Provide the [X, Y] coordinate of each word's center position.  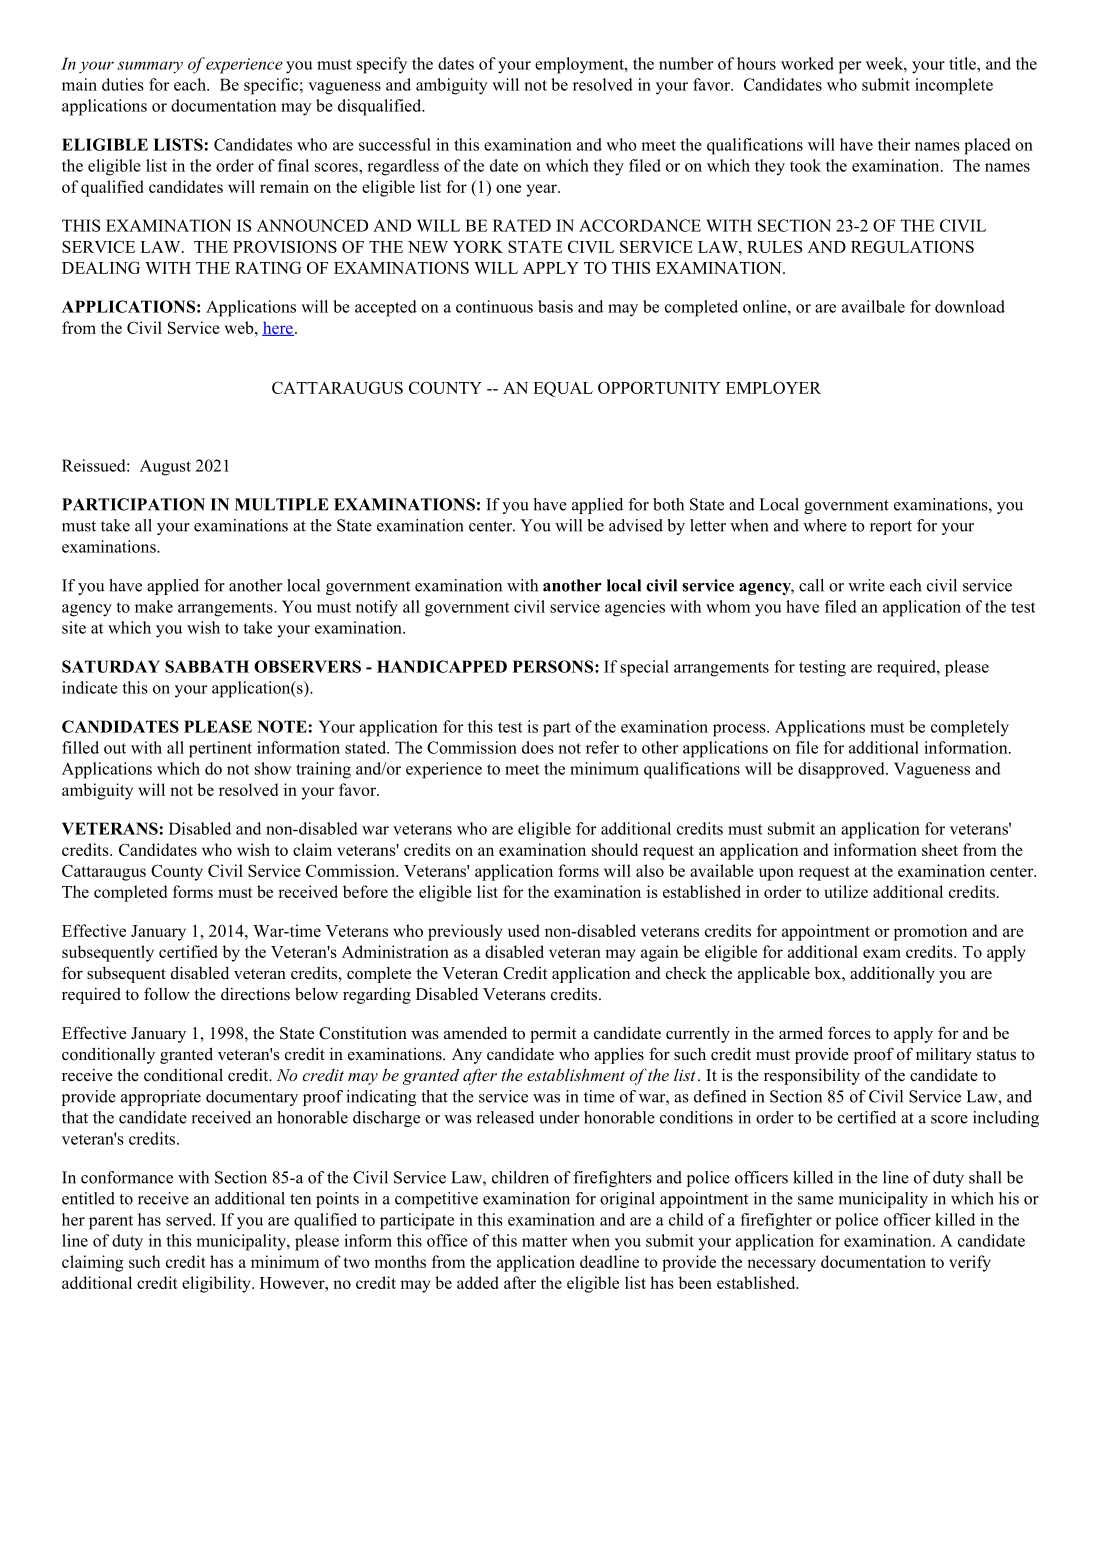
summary [150, 67]
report [891, 528]
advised [636, 525]
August [165, 467]
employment [580, 65]
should [615, 849]
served [190, 1219]
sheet [940, 849]
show [273, 768]
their [894, 144]
